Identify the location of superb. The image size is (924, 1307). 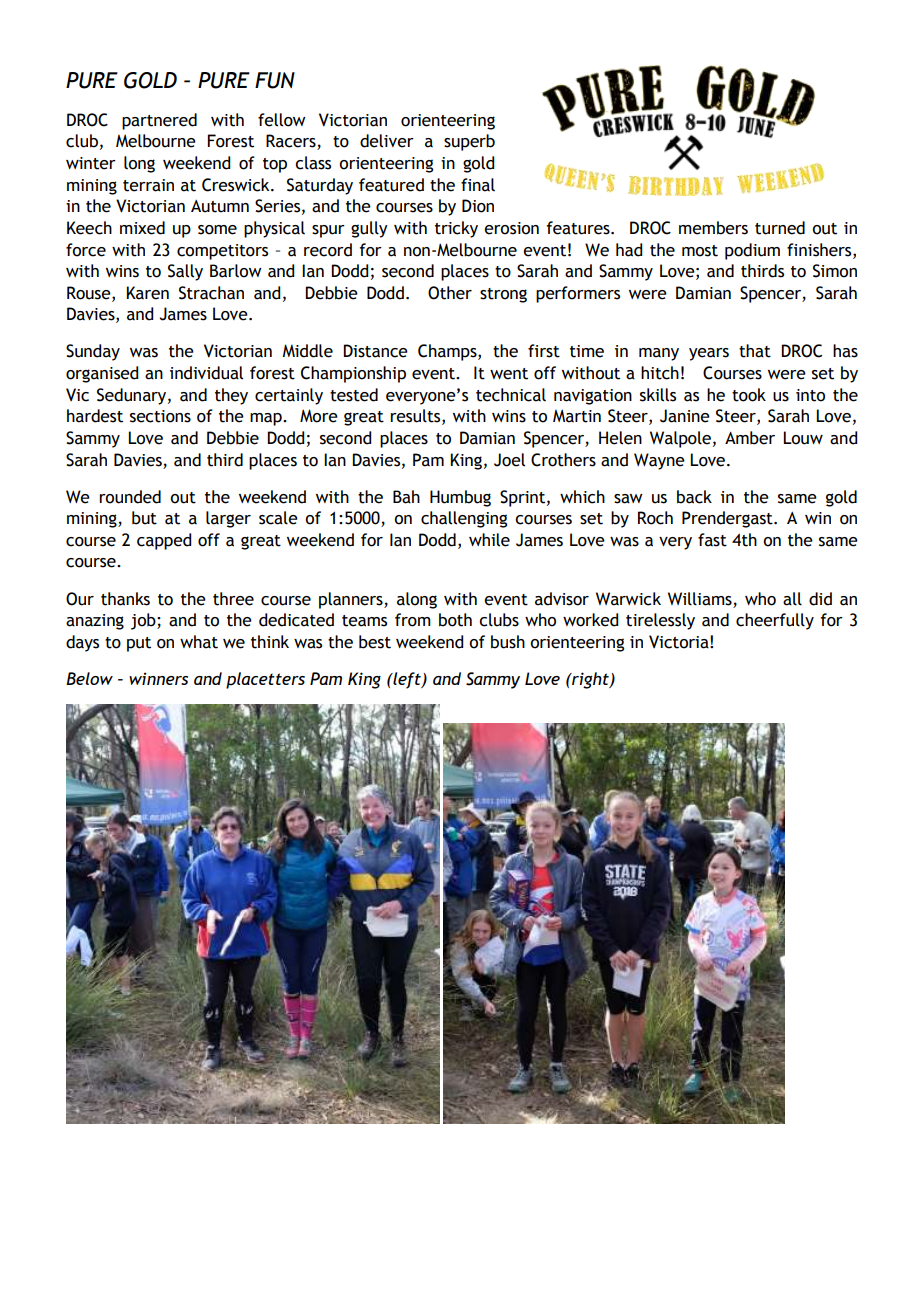
(469, 142).
